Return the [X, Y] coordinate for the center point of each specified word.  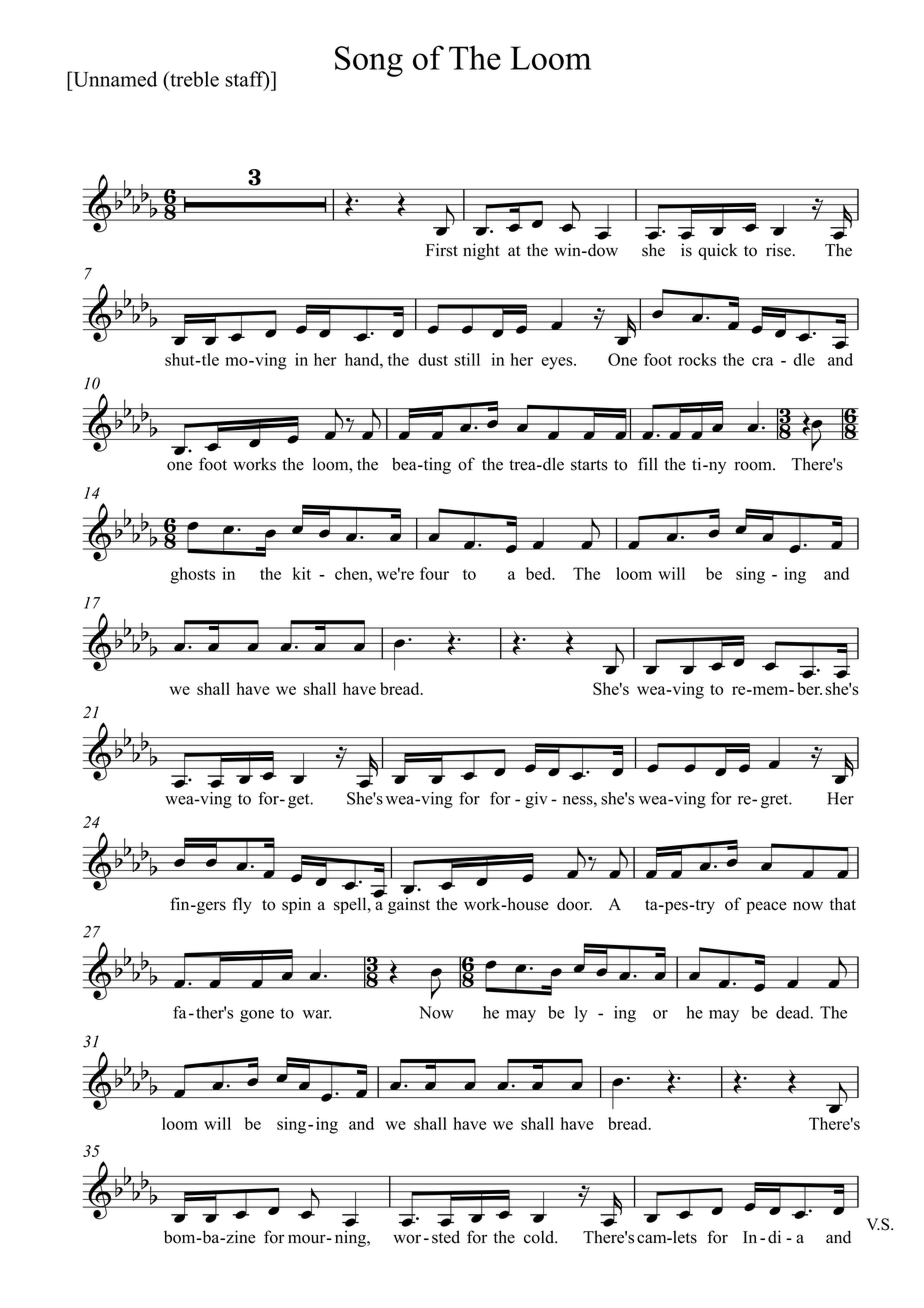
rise [778, 250]
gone [257, 1016]
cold [540, 1237]
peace [766, 907]
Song [369, 61]
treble [193, 79]
